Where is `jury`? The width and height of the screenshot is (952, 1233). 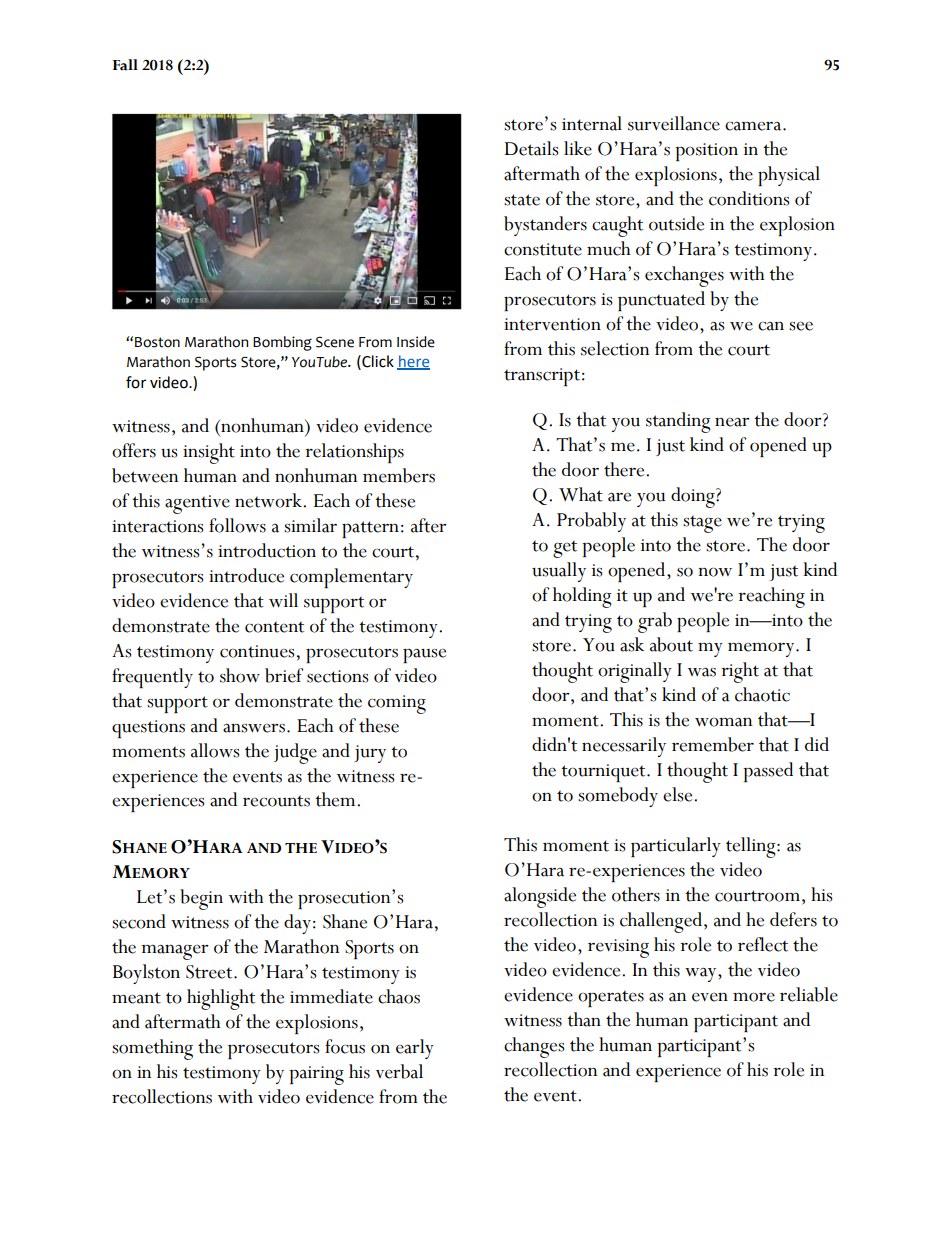
jury is located at coordinates (370, 754).
